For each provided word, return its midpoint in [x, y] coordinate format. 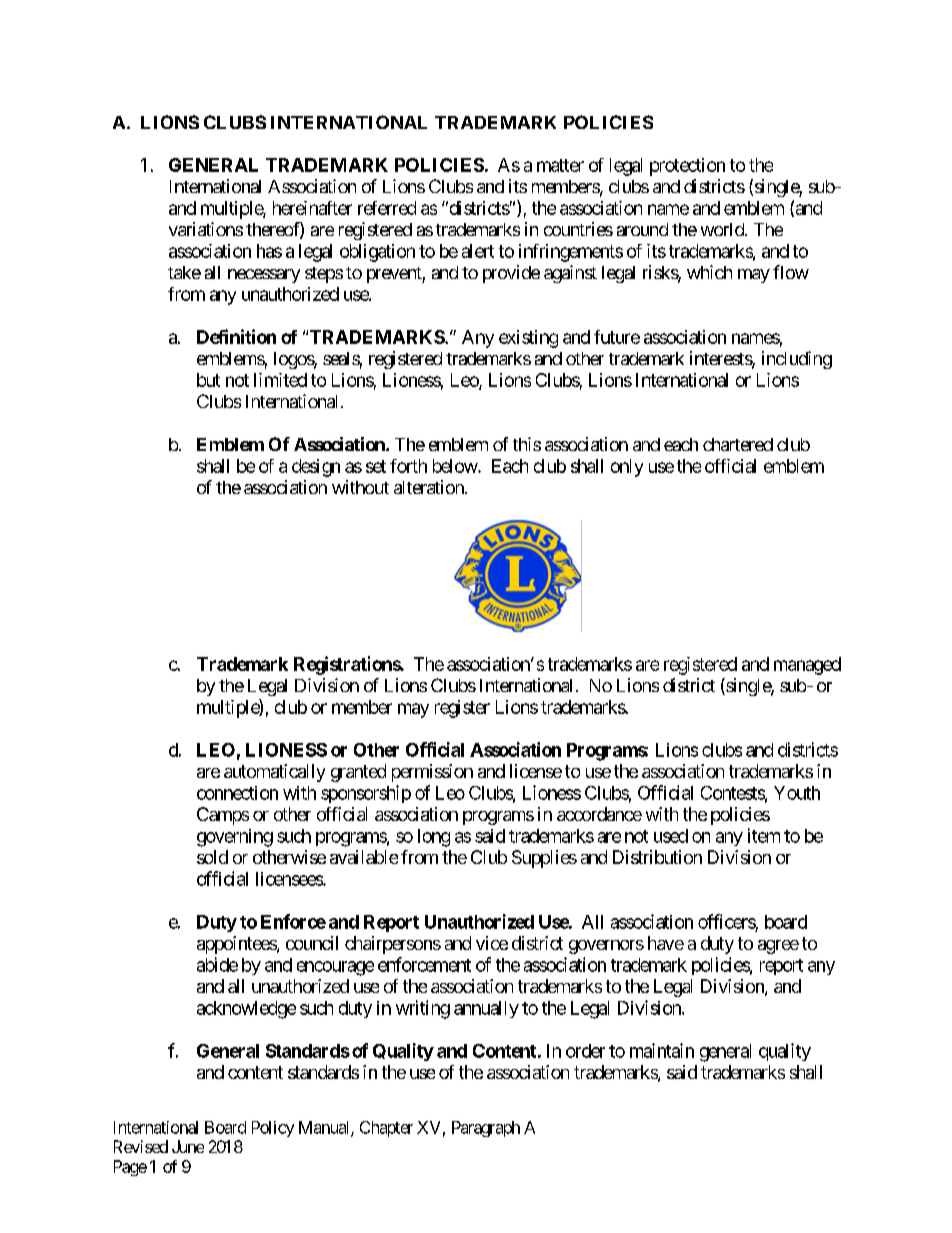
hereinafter [312, 208]
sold [212, 857]
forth [408, 466]
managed [807, 666]
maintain [662, 1050]
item [764, 835]
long [434, 838]
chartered [738, 444]
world [723, 229]
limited [280, 380]
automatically [274, 773]
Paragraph [486, 1129]
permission [432, 773]
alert [478, 251]
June [188, 1146]
